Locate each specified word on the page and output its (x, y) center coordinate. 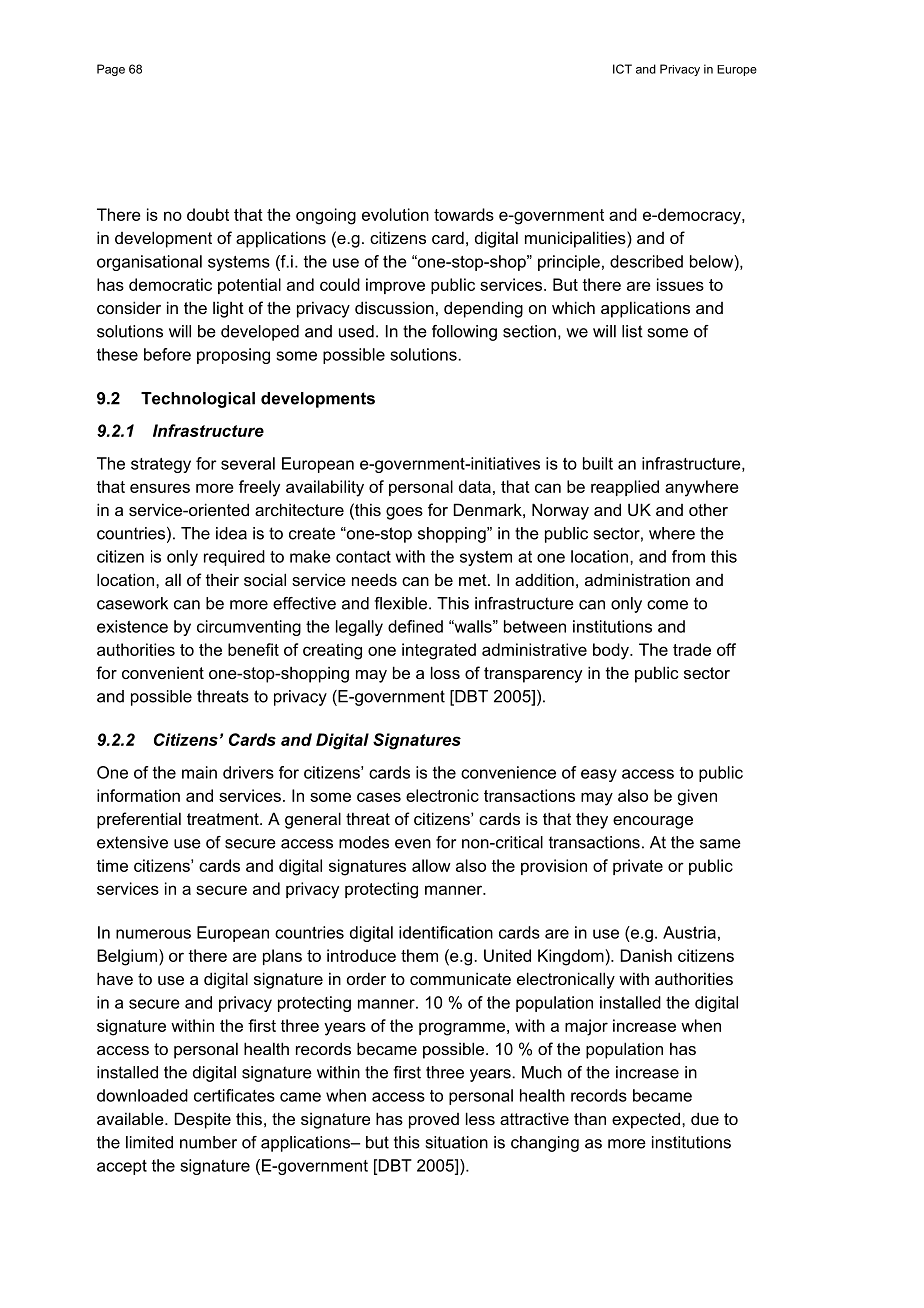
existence (132, 626)
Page (111, 70)
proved (434, 1121)
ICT (622, 69)
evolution (395, 214)
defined (415, 626)
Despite (203, 1120)
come (667, 605)
